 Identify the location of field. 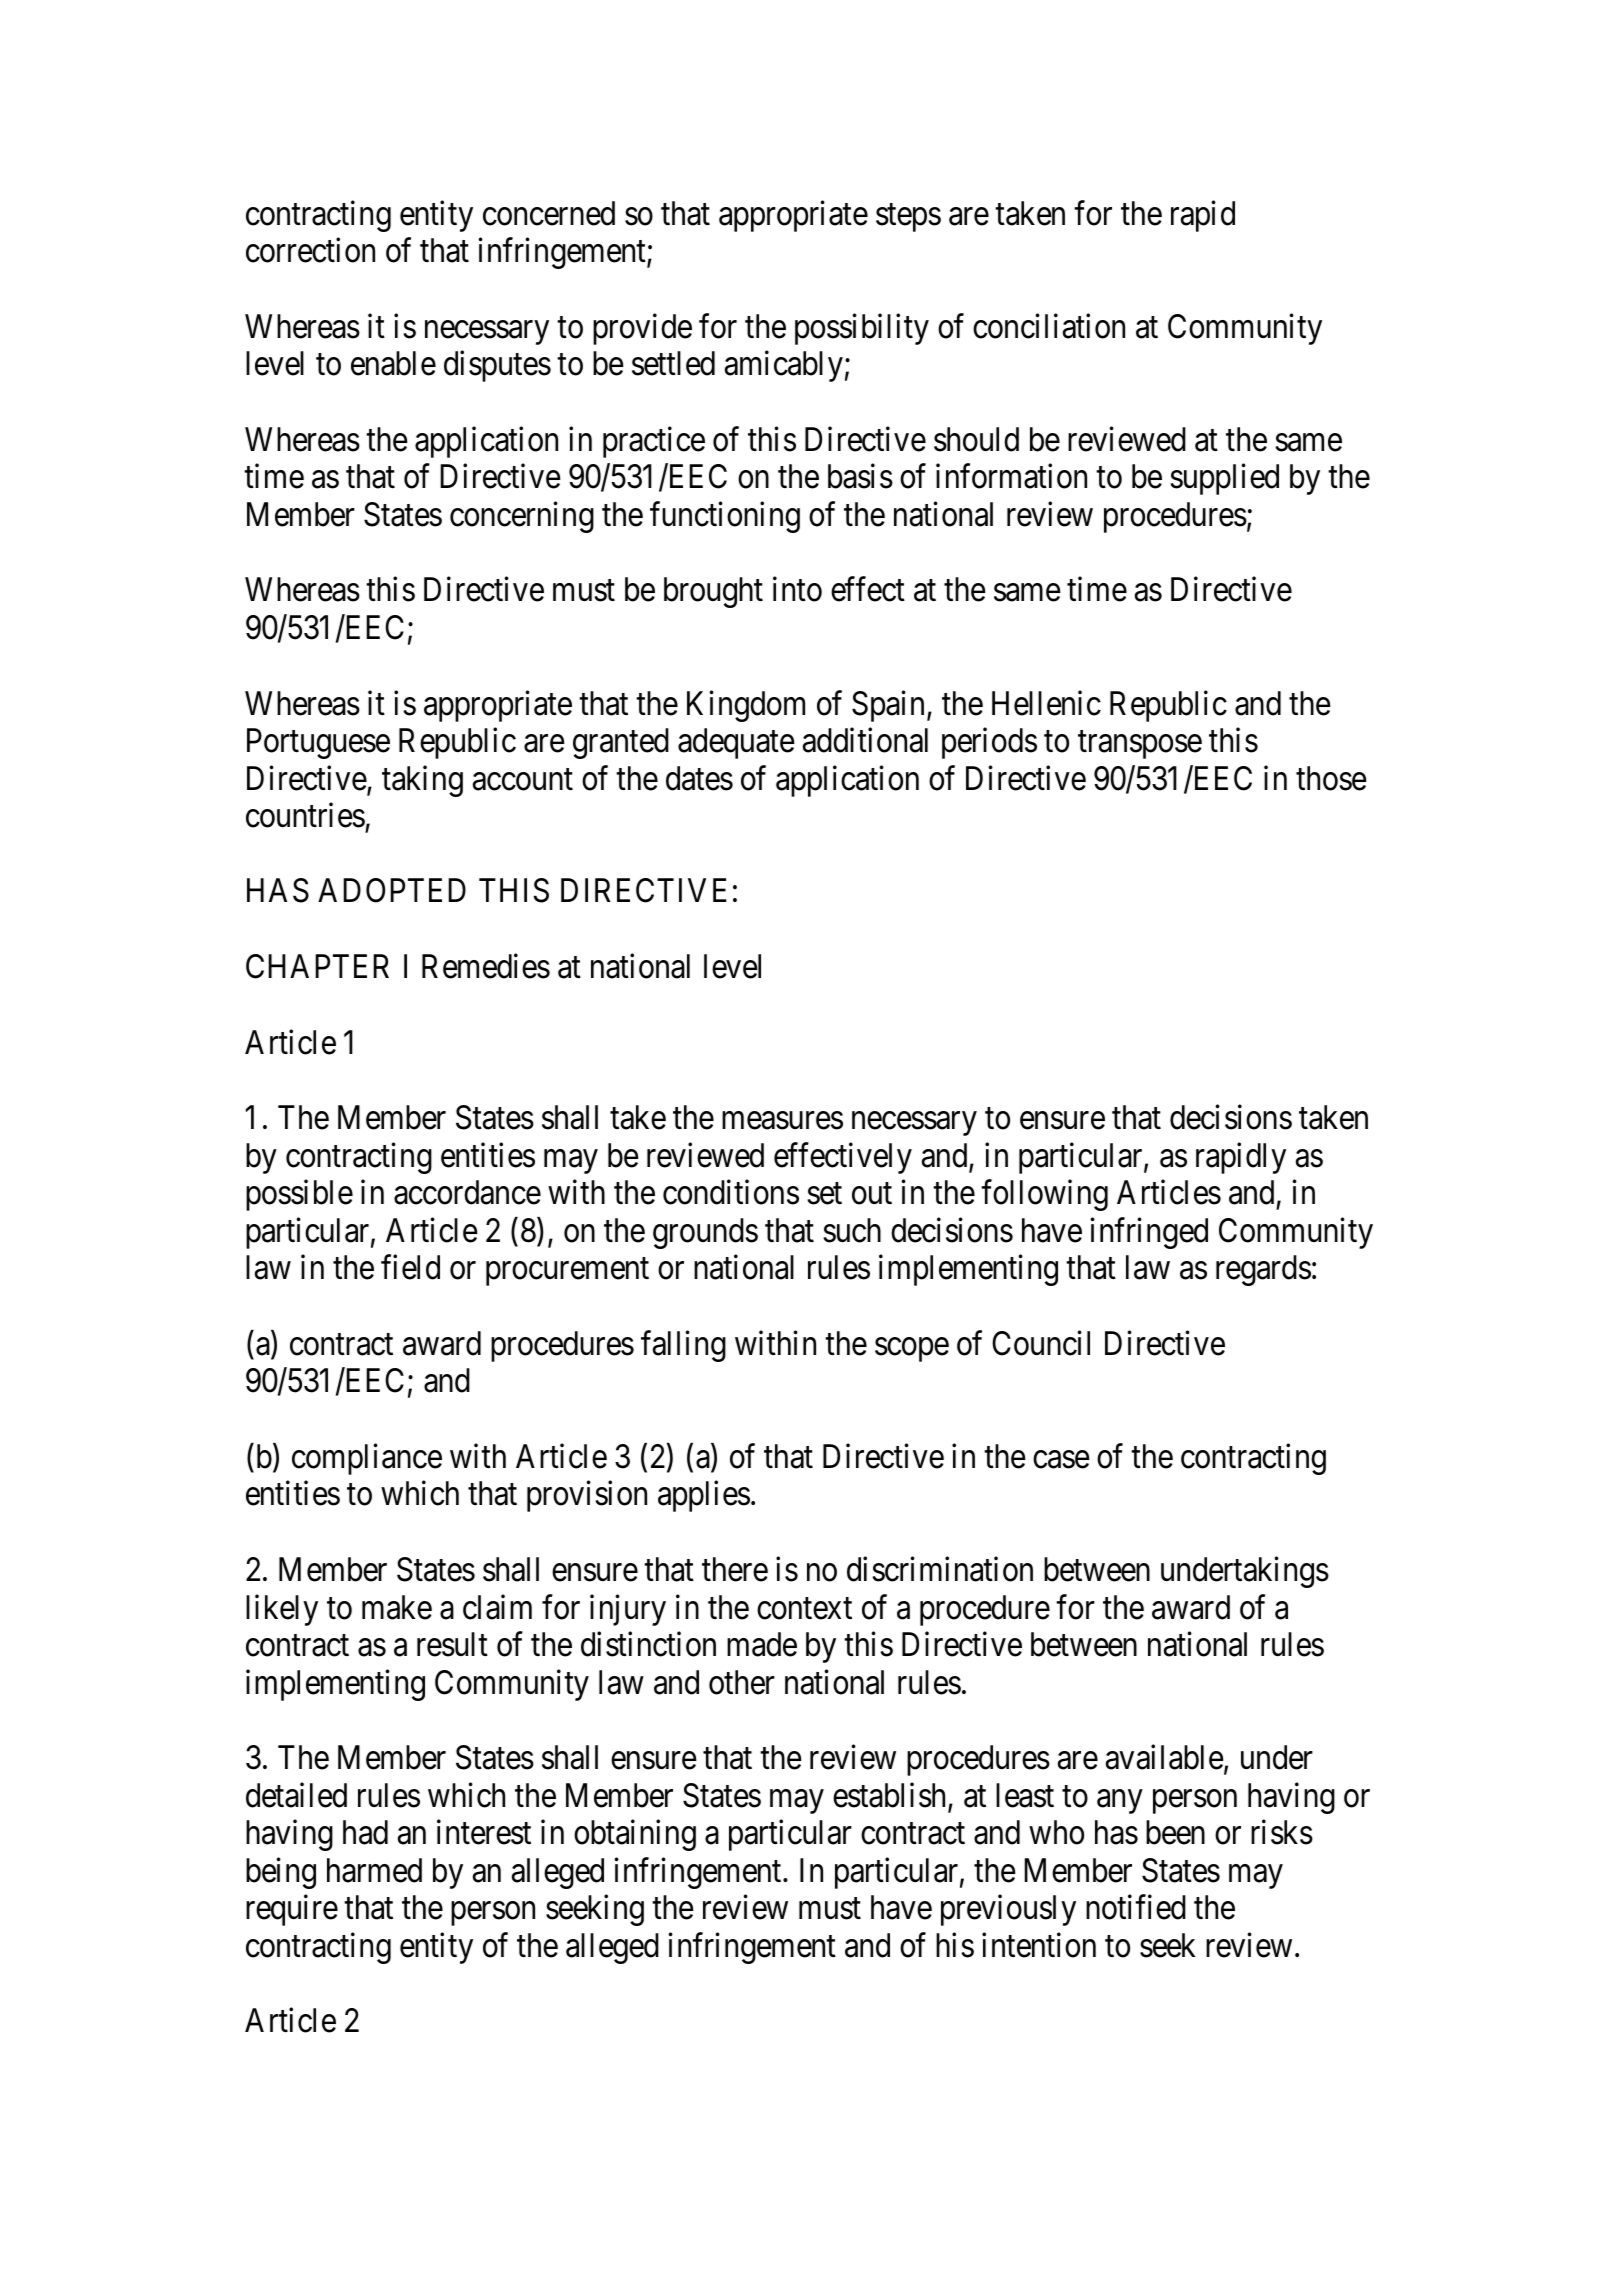
(410, 1267).
